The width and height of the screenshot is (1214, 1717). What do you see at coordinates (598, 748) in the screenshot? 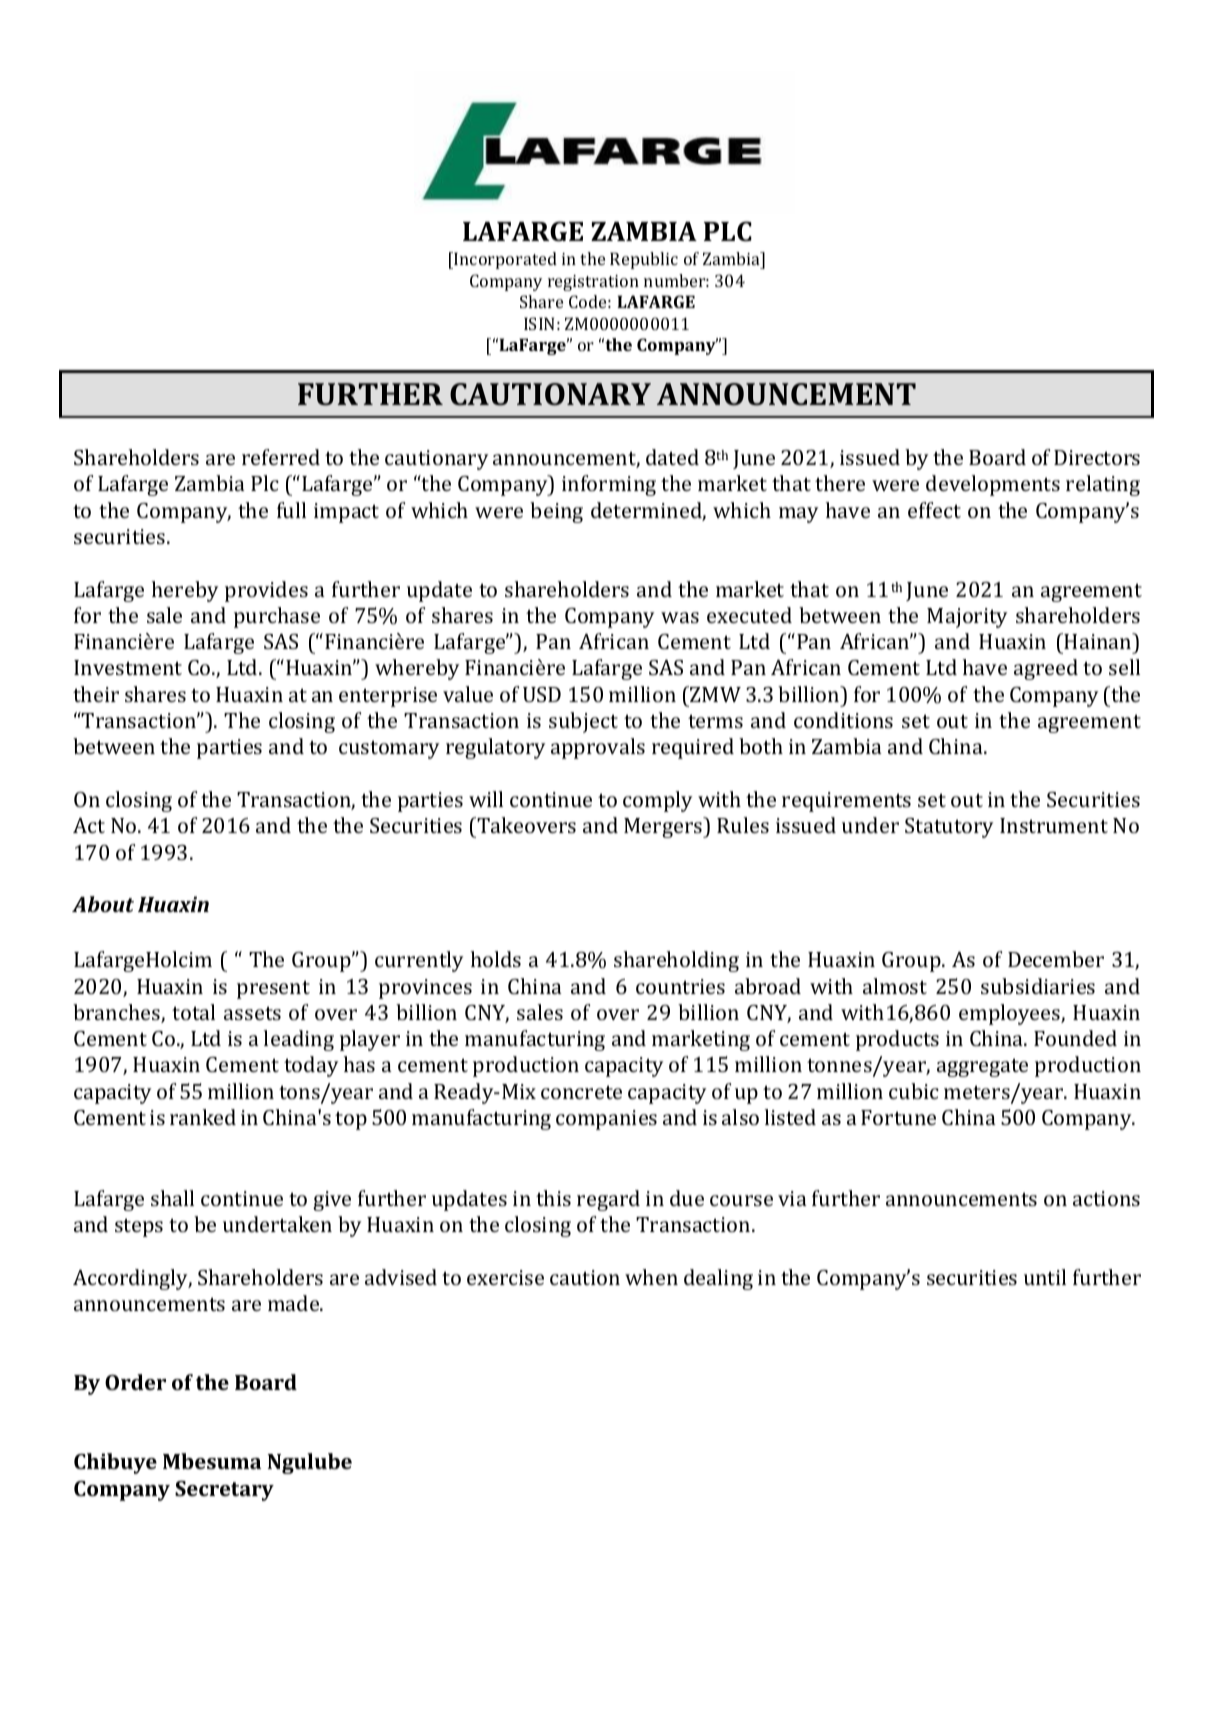
I see `approvals` at bounding box center [598, 748].
